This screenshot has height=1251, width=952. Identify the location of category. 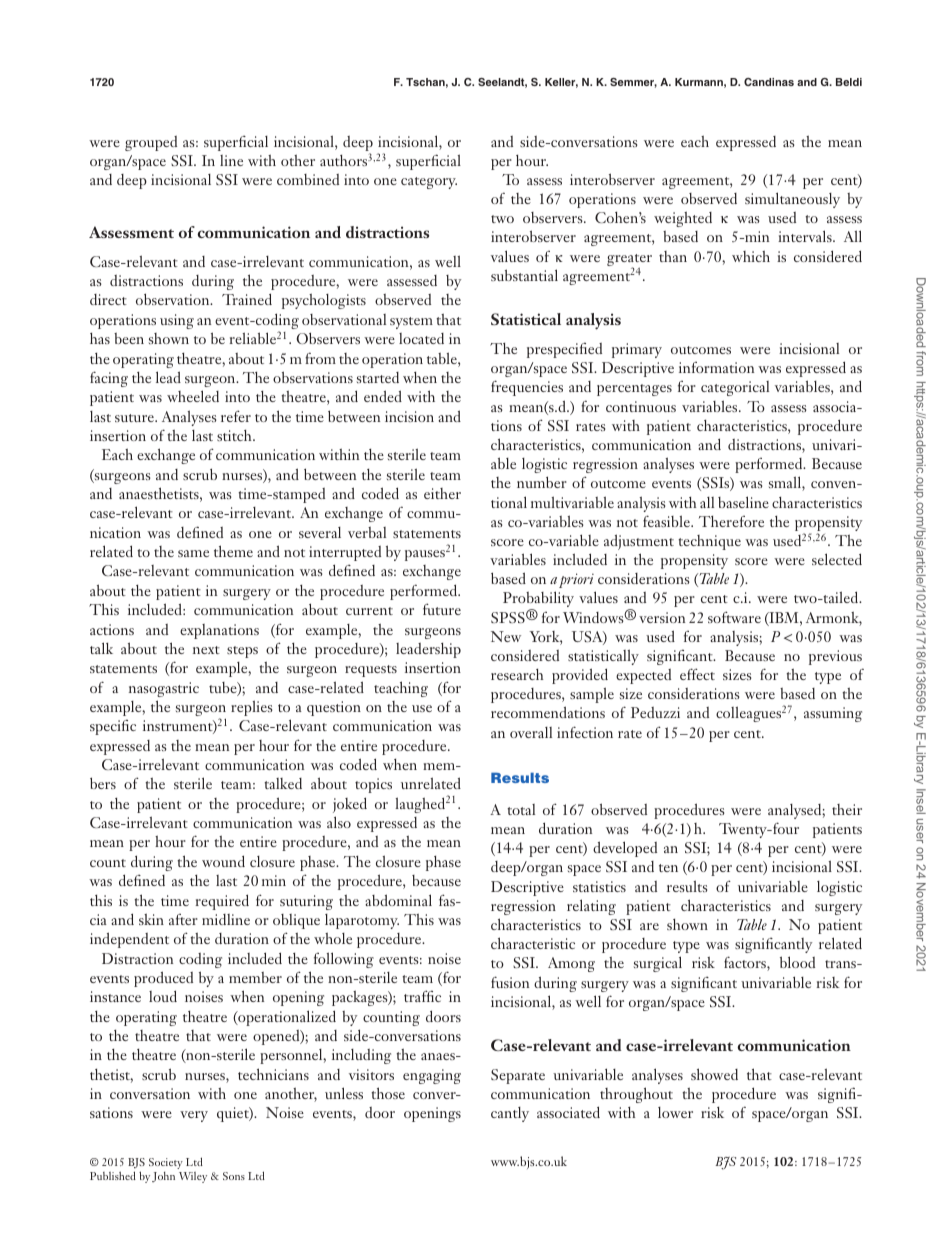
(429, 183).
